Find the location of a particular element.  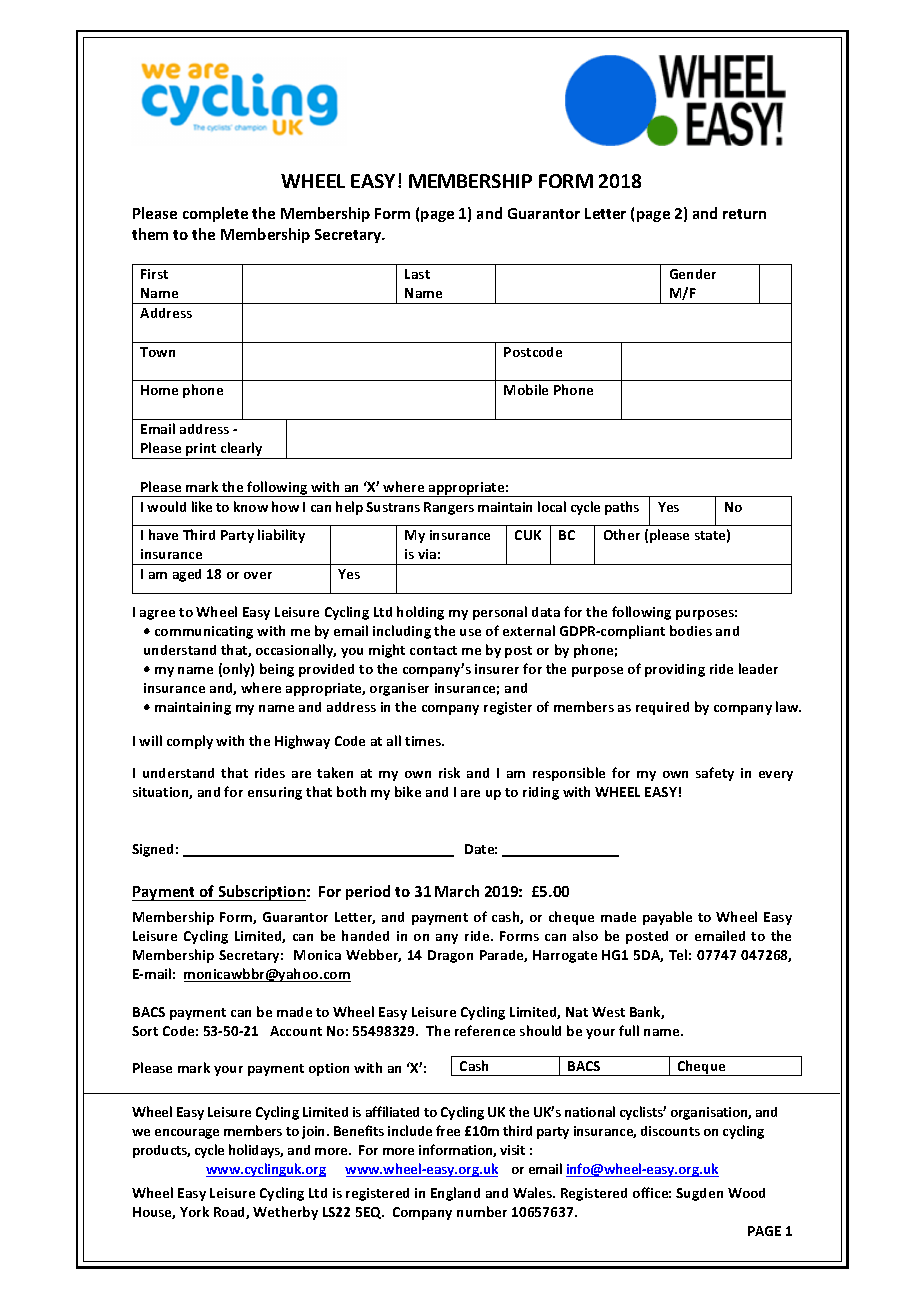

complete is located at coordinates (215, 214).
